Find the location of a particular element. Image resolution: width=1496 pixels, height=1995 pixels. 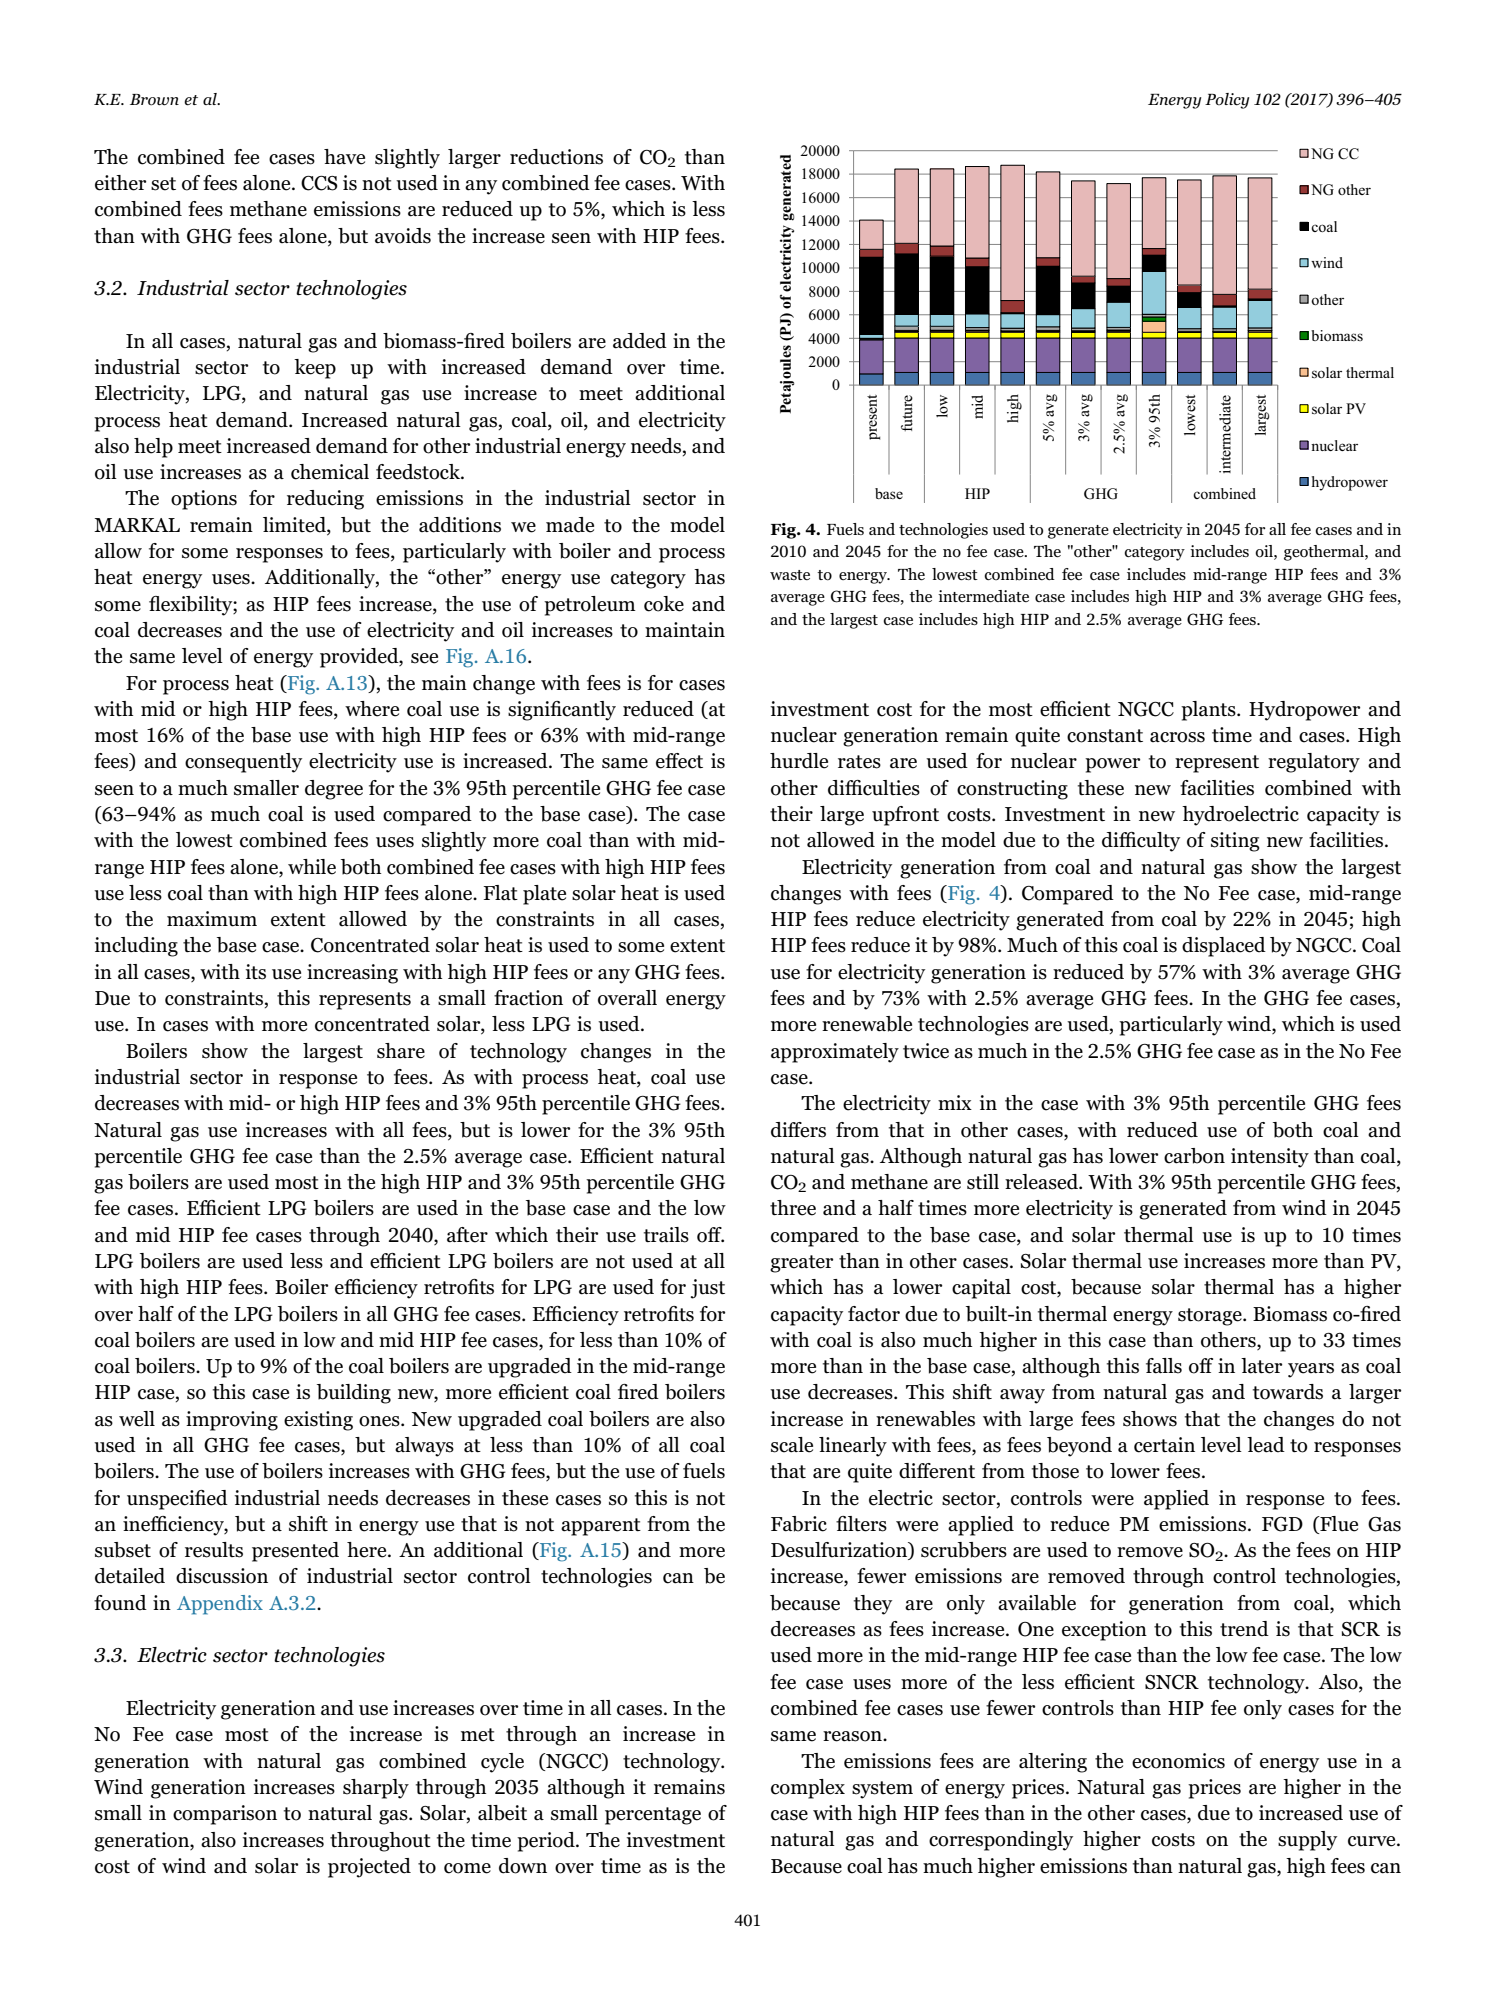

comparison is located at coordinates (225, 1815).
